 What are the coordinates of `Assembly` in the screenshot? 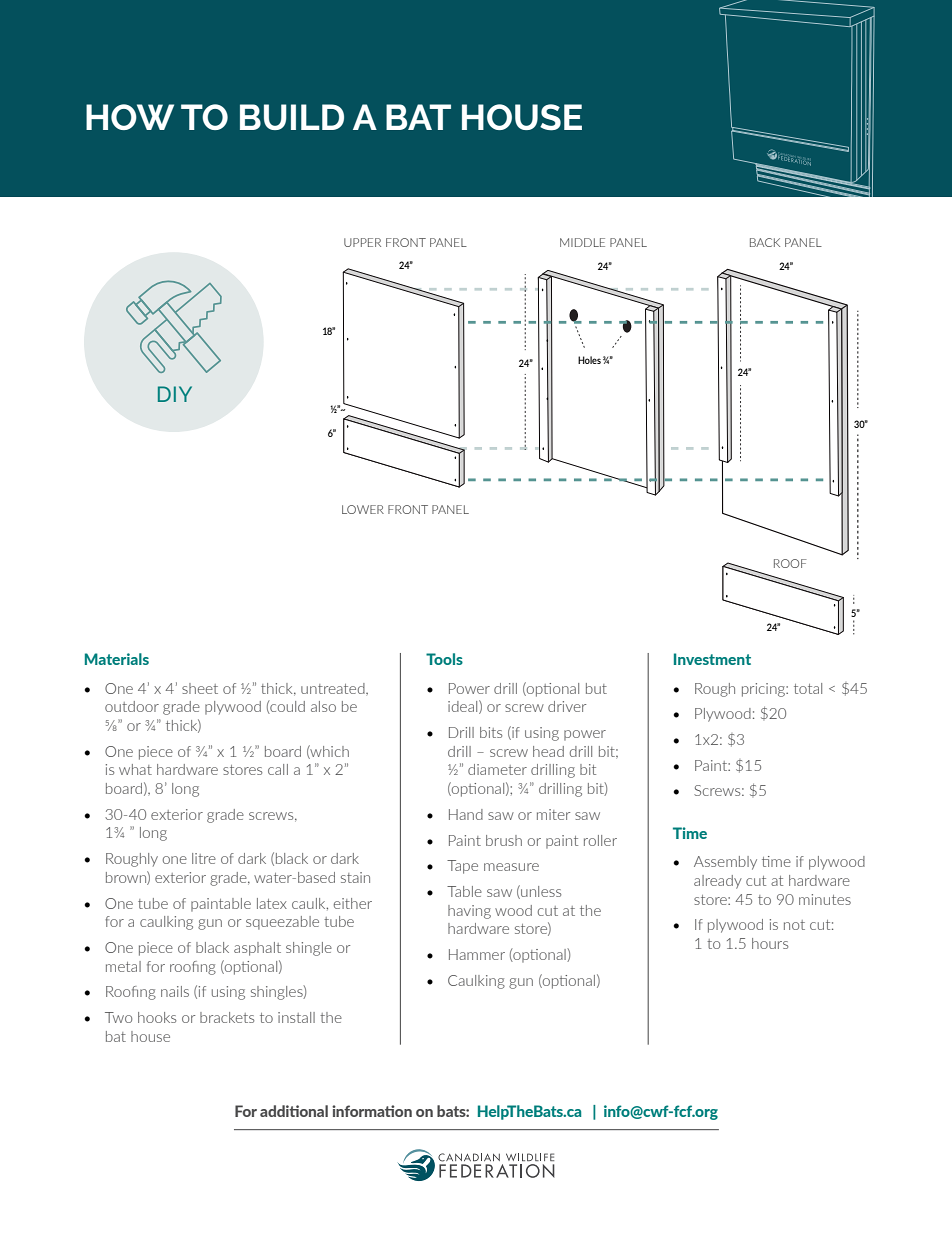 It's located at (725, 863).
